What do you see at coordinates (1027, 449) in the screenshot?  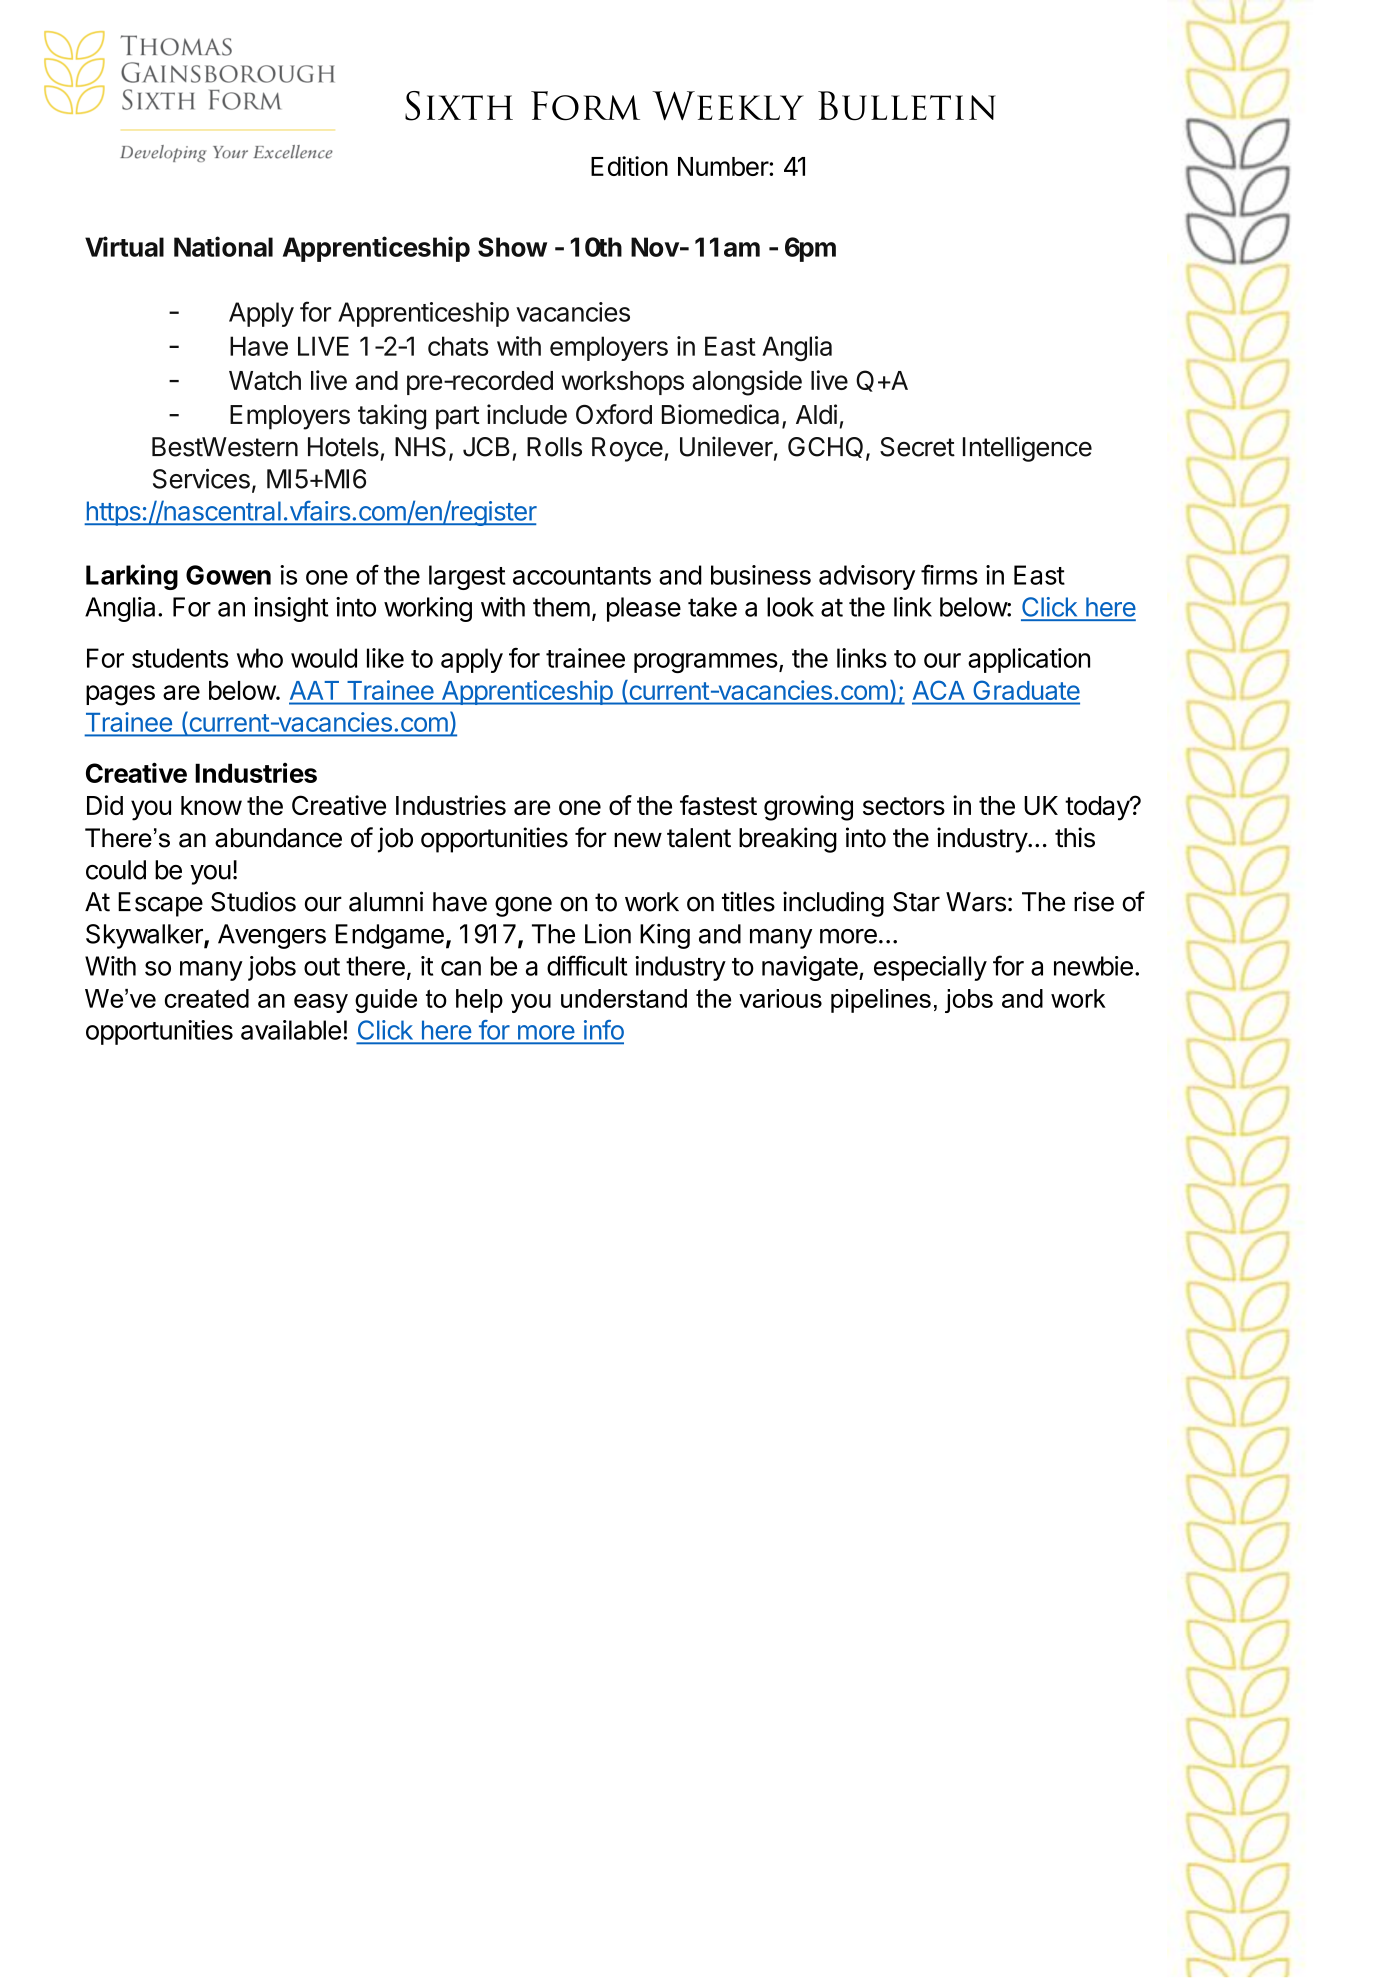 I see `Intelligence` at bounding box center [1027, 449].
